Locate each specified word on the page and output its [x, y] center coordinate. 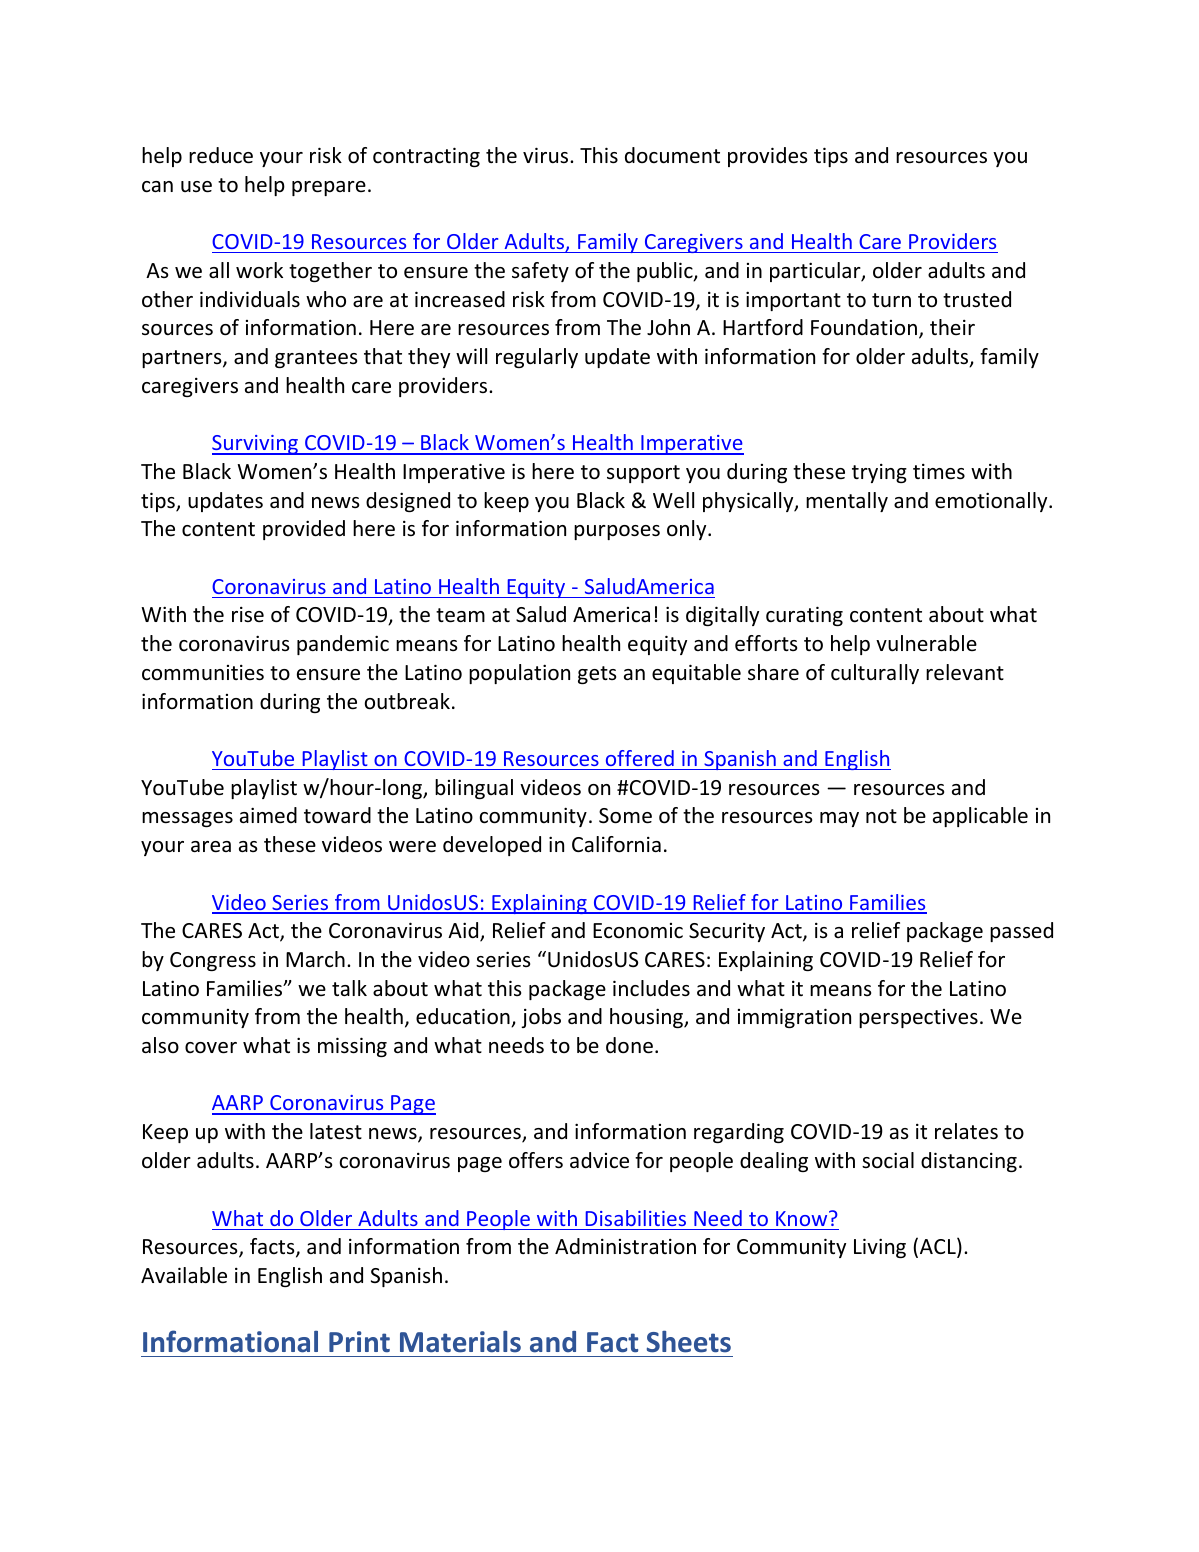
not [881, 816]
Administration [625, 1246]
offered [640, 758]
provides [767, 157]
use [196, 187]
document [672, 155]
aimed [268, 815]
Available [184, 1275]
